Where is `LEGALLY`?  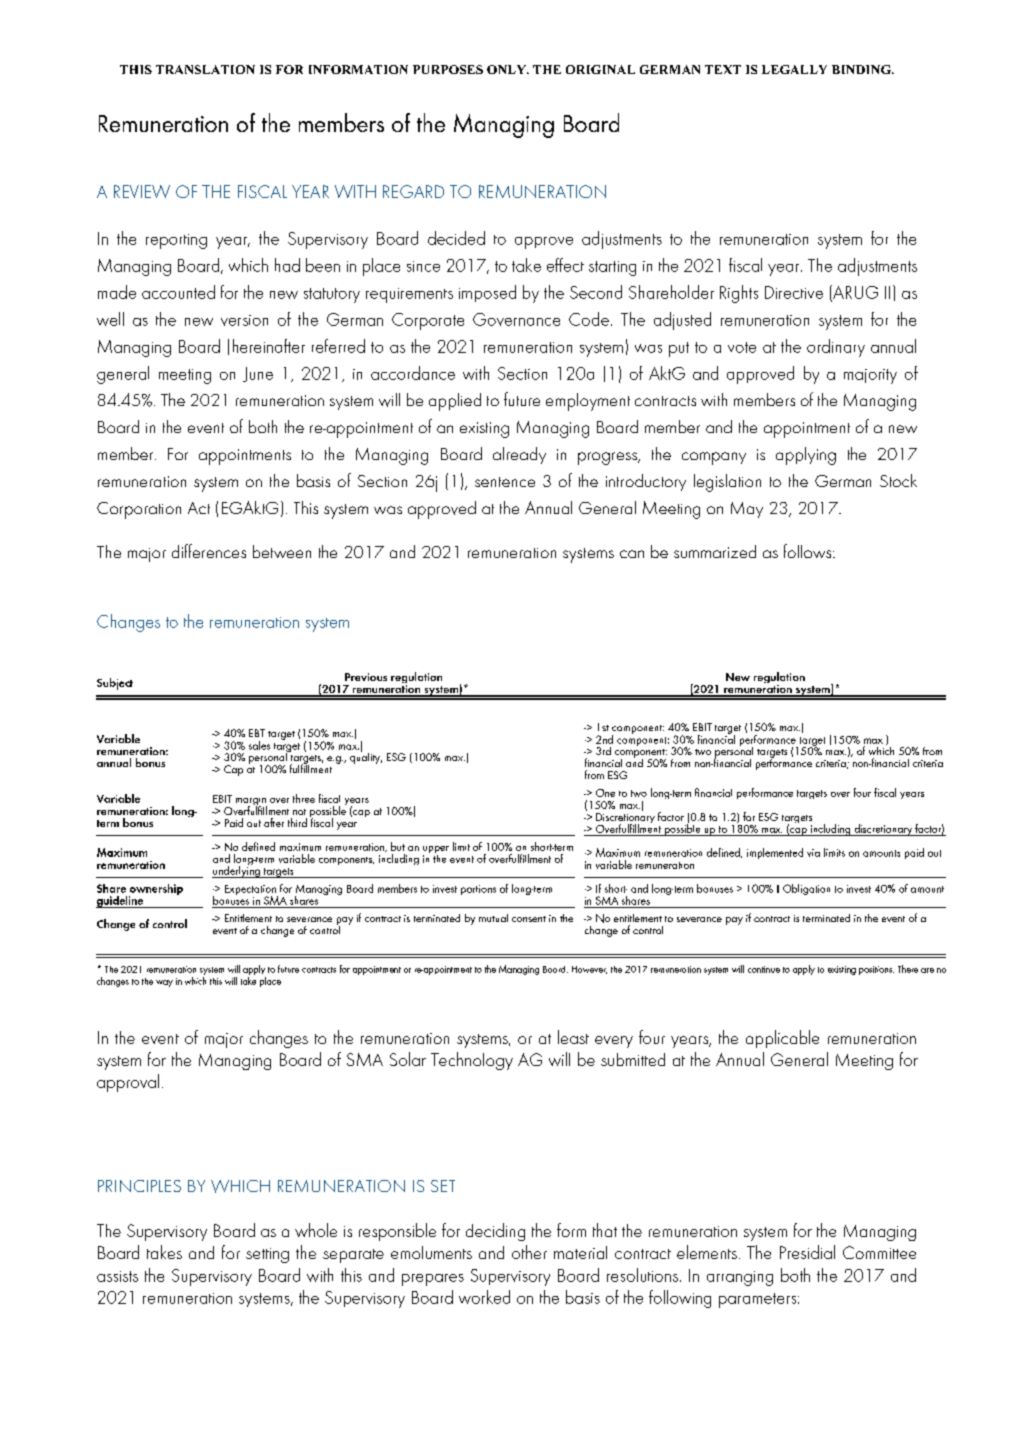 LEGALLY is located at coordinates (794, 69).
